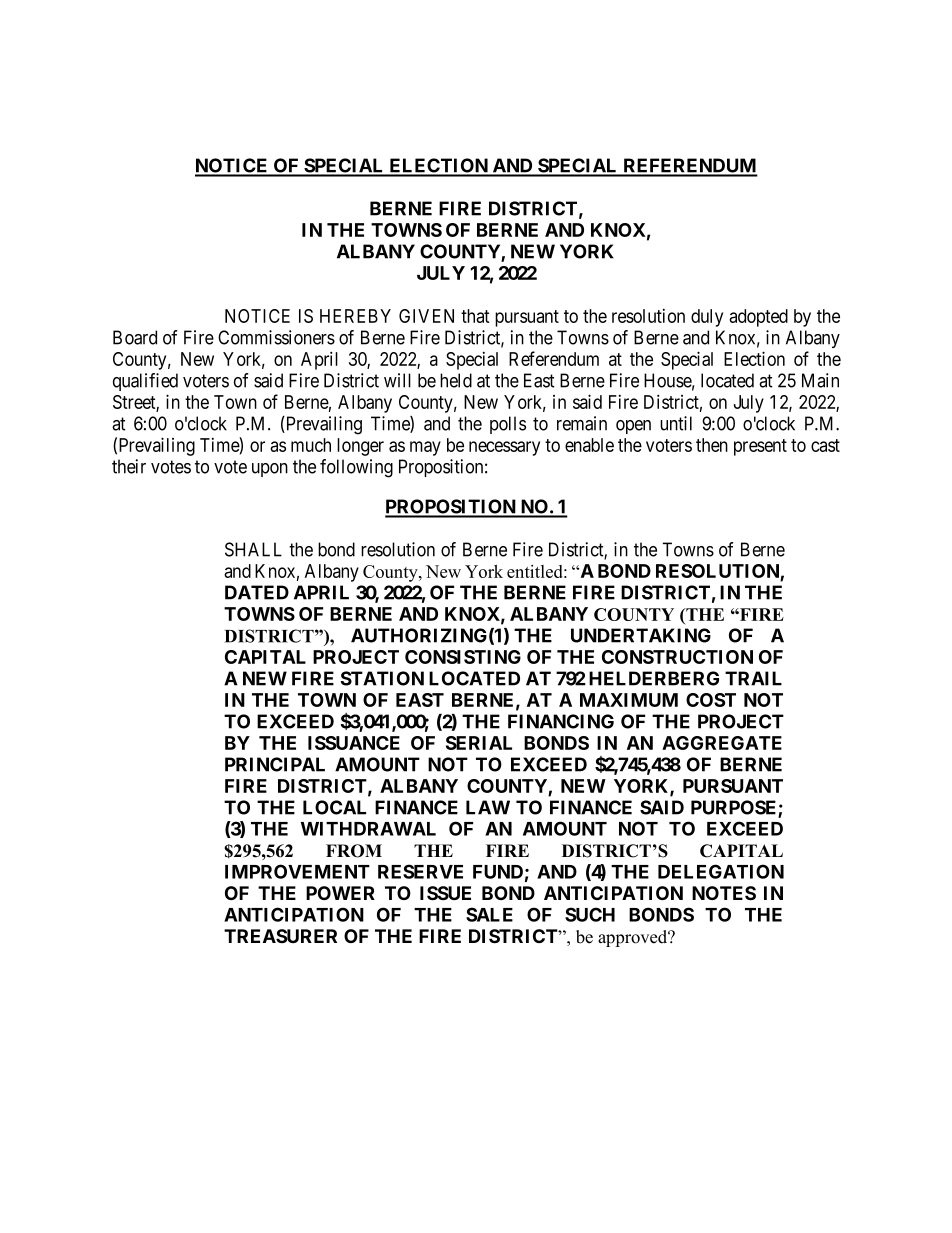 The height and width of the screenshot is (1233, 952). Describe the element at coordinates (475, 316) in the screenshot. I see `that` at that location.
